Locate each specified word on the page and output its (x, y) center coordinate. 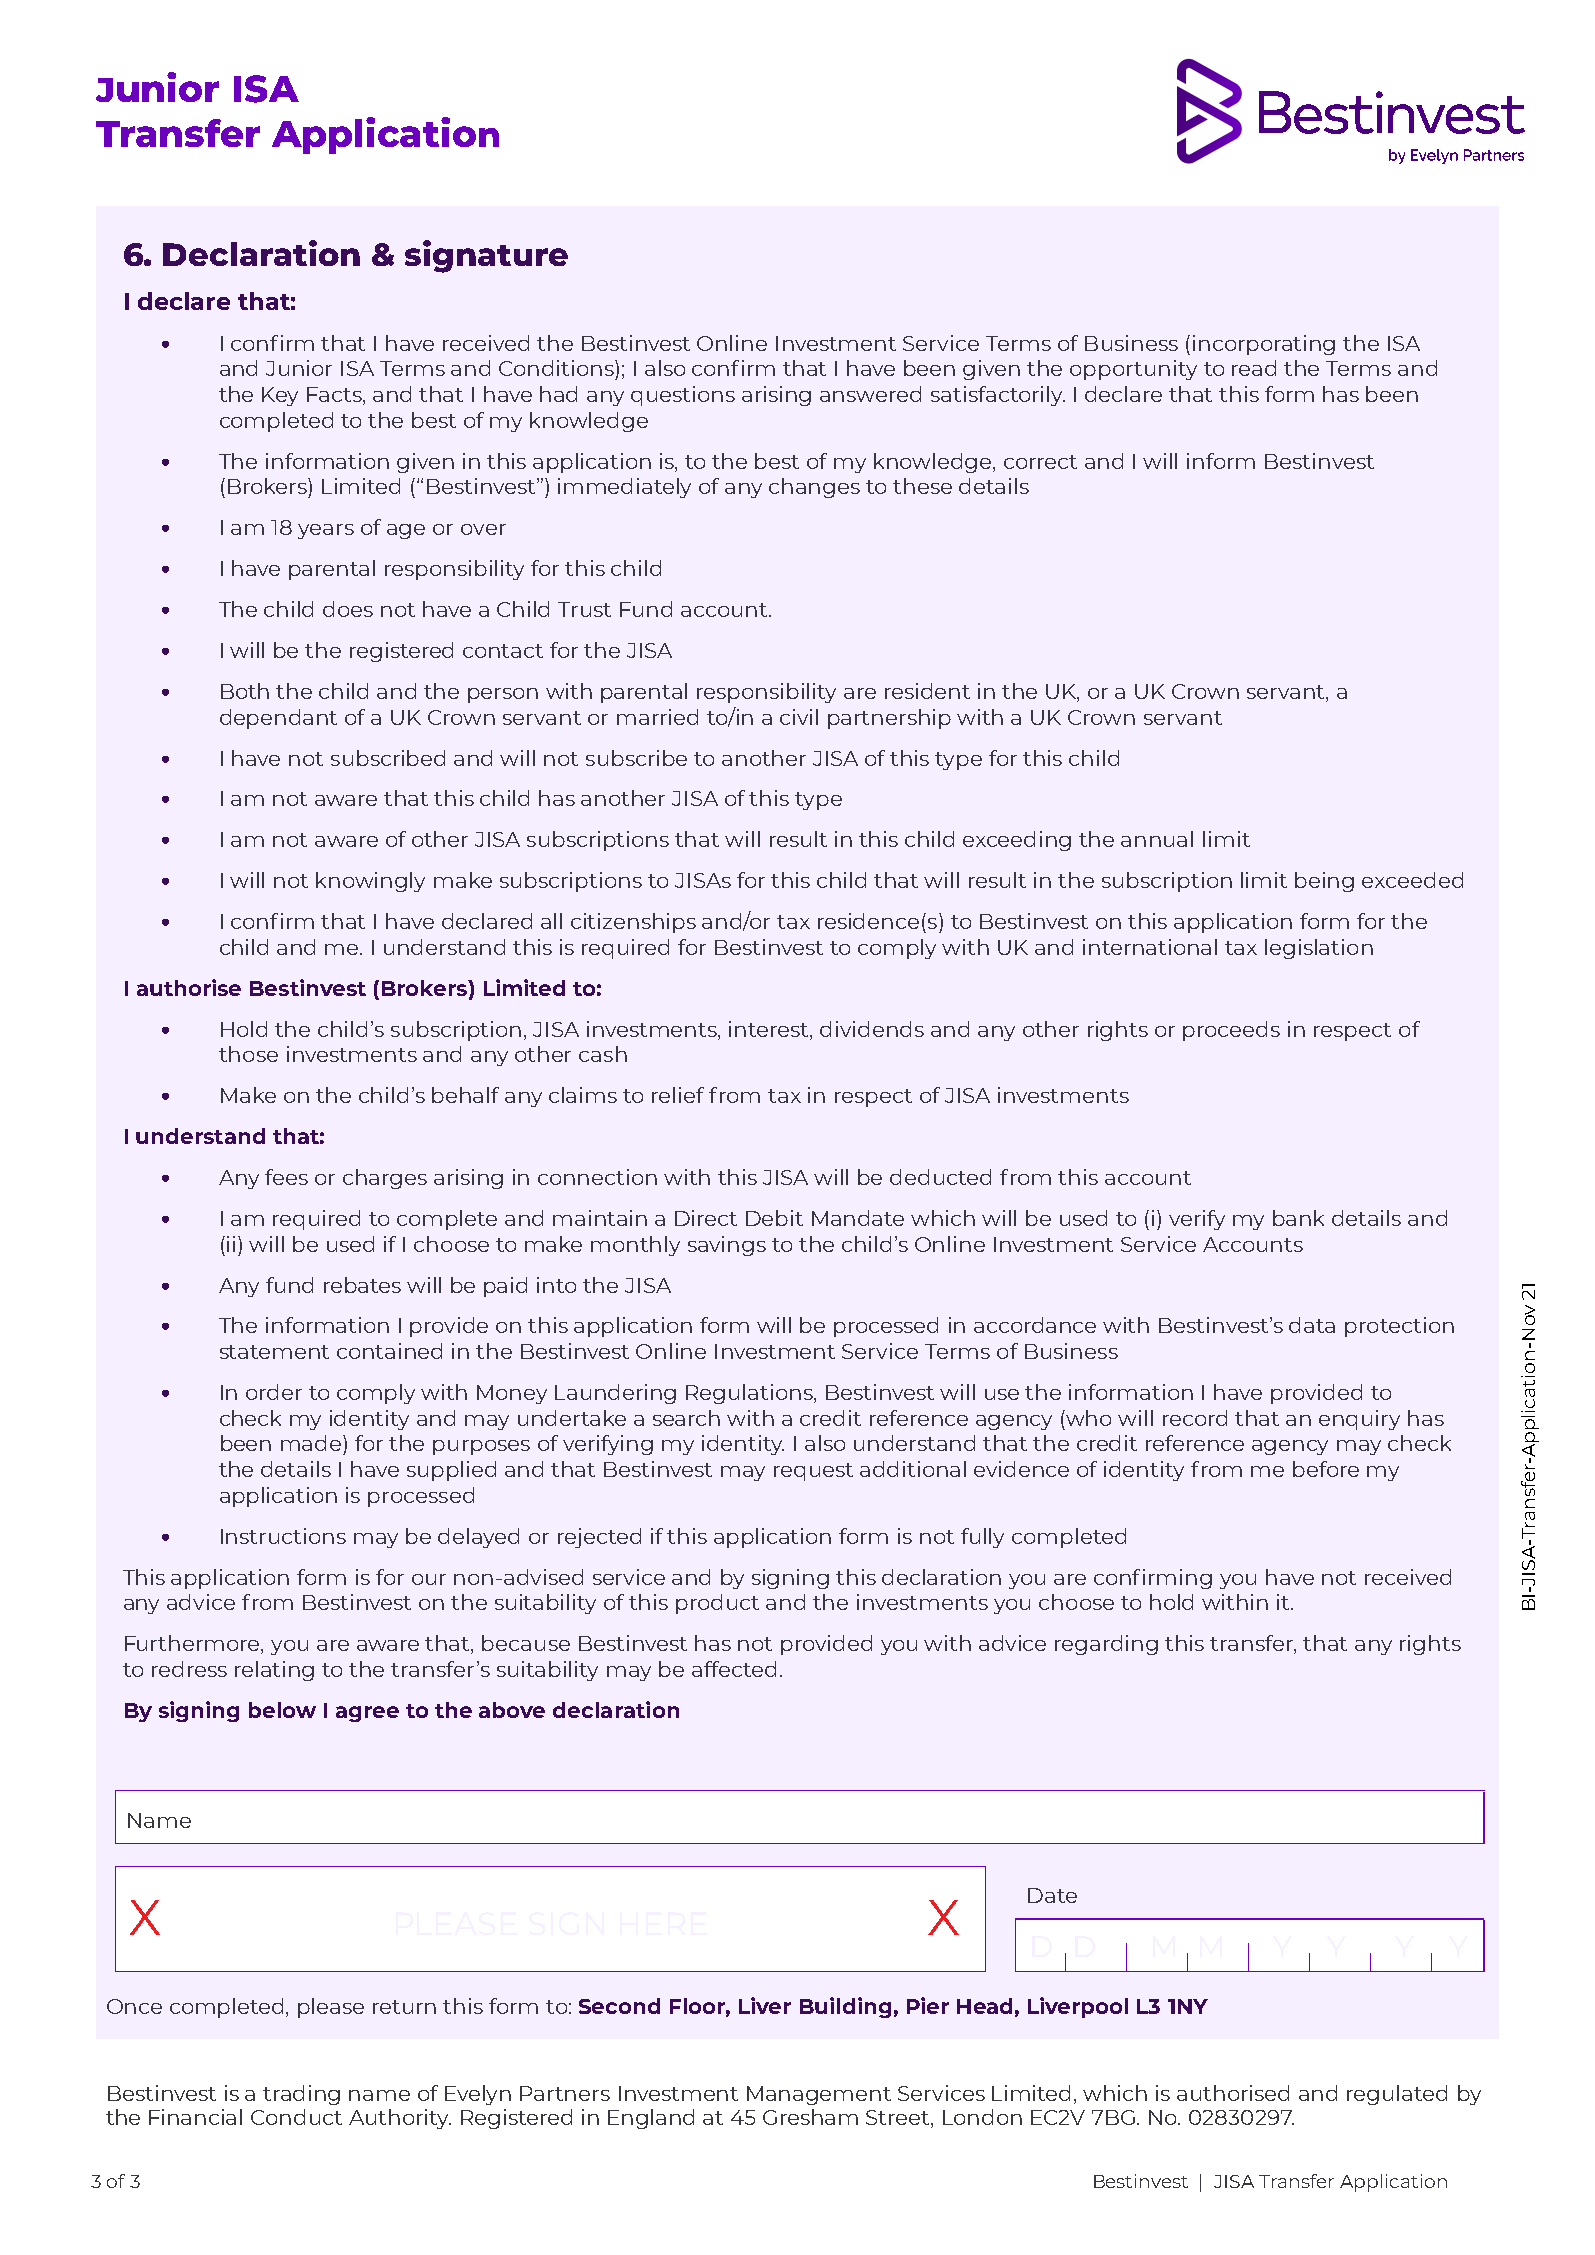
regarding (1106, 1645)
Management (819, 2095)
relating (274, 1671)
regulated (1397, 2095)
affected (734, 1669)
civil (799, 717)
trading (301, 2095)
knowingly (370, 882)
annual (1157, 839)
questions (683, 396)
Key (280, 396)
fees (286, 1177)
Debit (774, 1218)
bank (1298, 1218)
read (1254, 368)
